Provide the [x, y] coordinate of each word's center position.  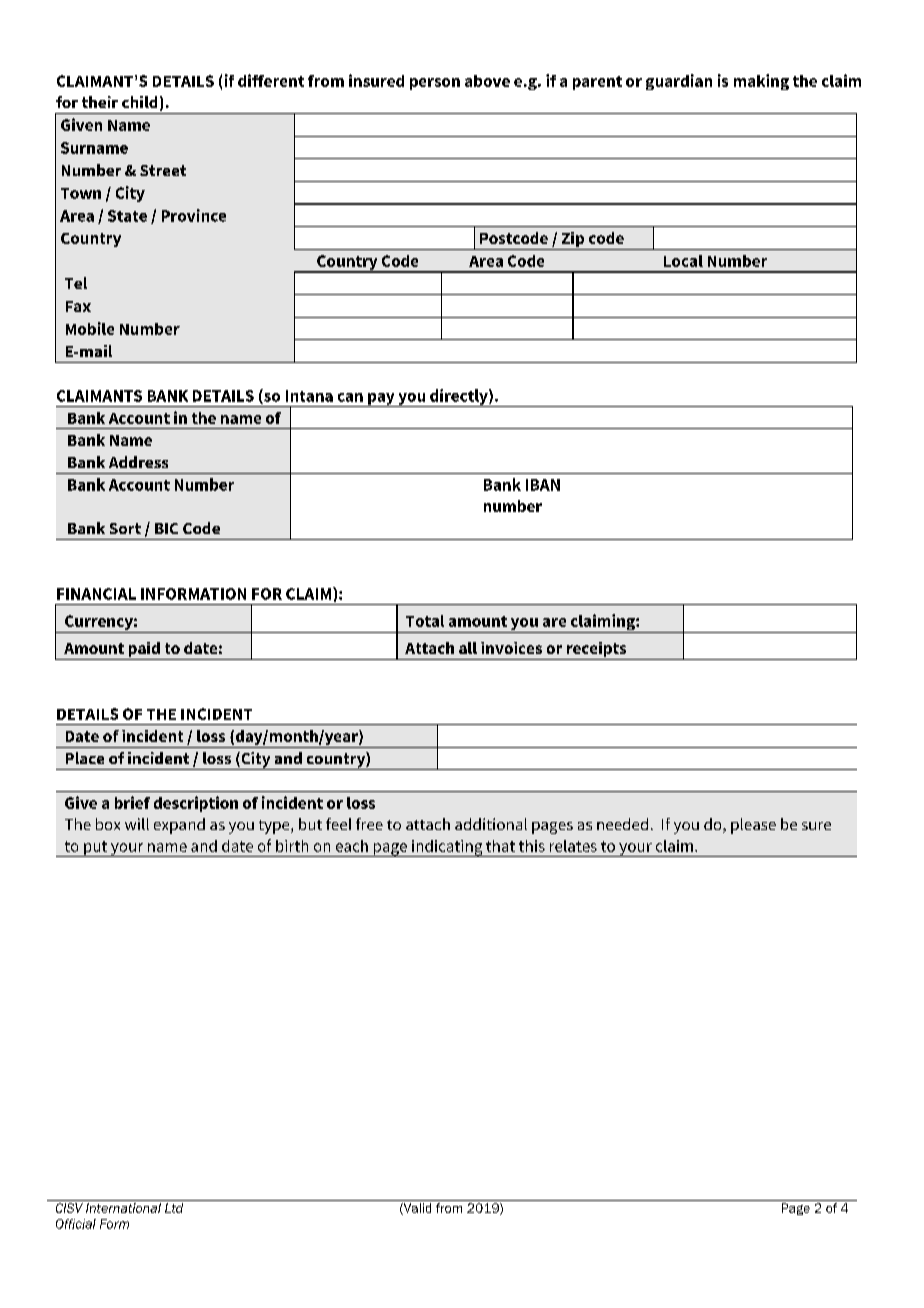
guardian [679, 82]
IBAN [543, 485]
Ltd [174, 1208]
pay [381, 400]
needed [622, 824]
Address [138, 462]
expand [179, 826]
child [139, 102]
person [435, 84]
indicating [447, 848]
